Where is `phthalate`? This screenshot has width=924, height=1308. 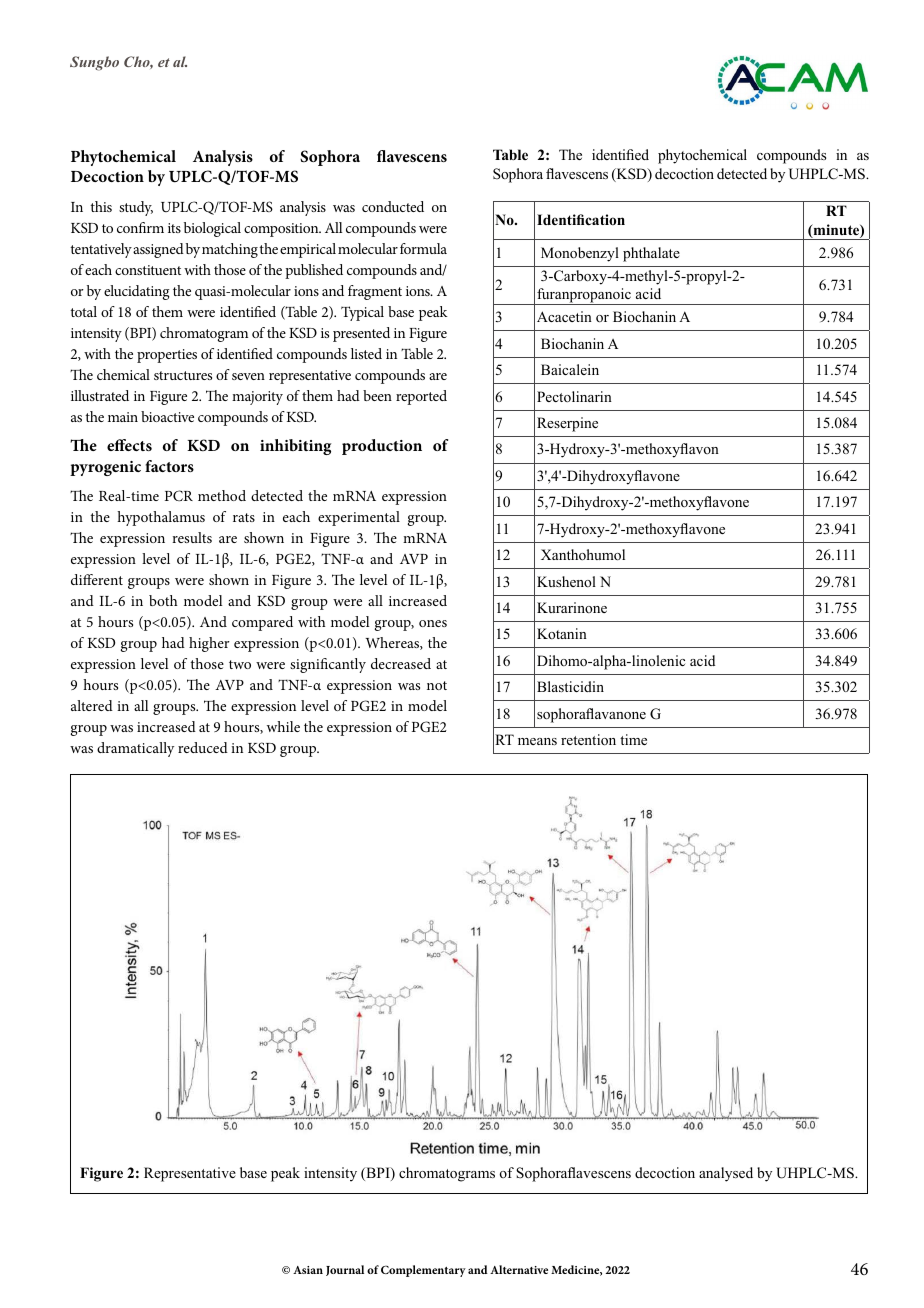
phthalate is located at coordinates (651, 254).
